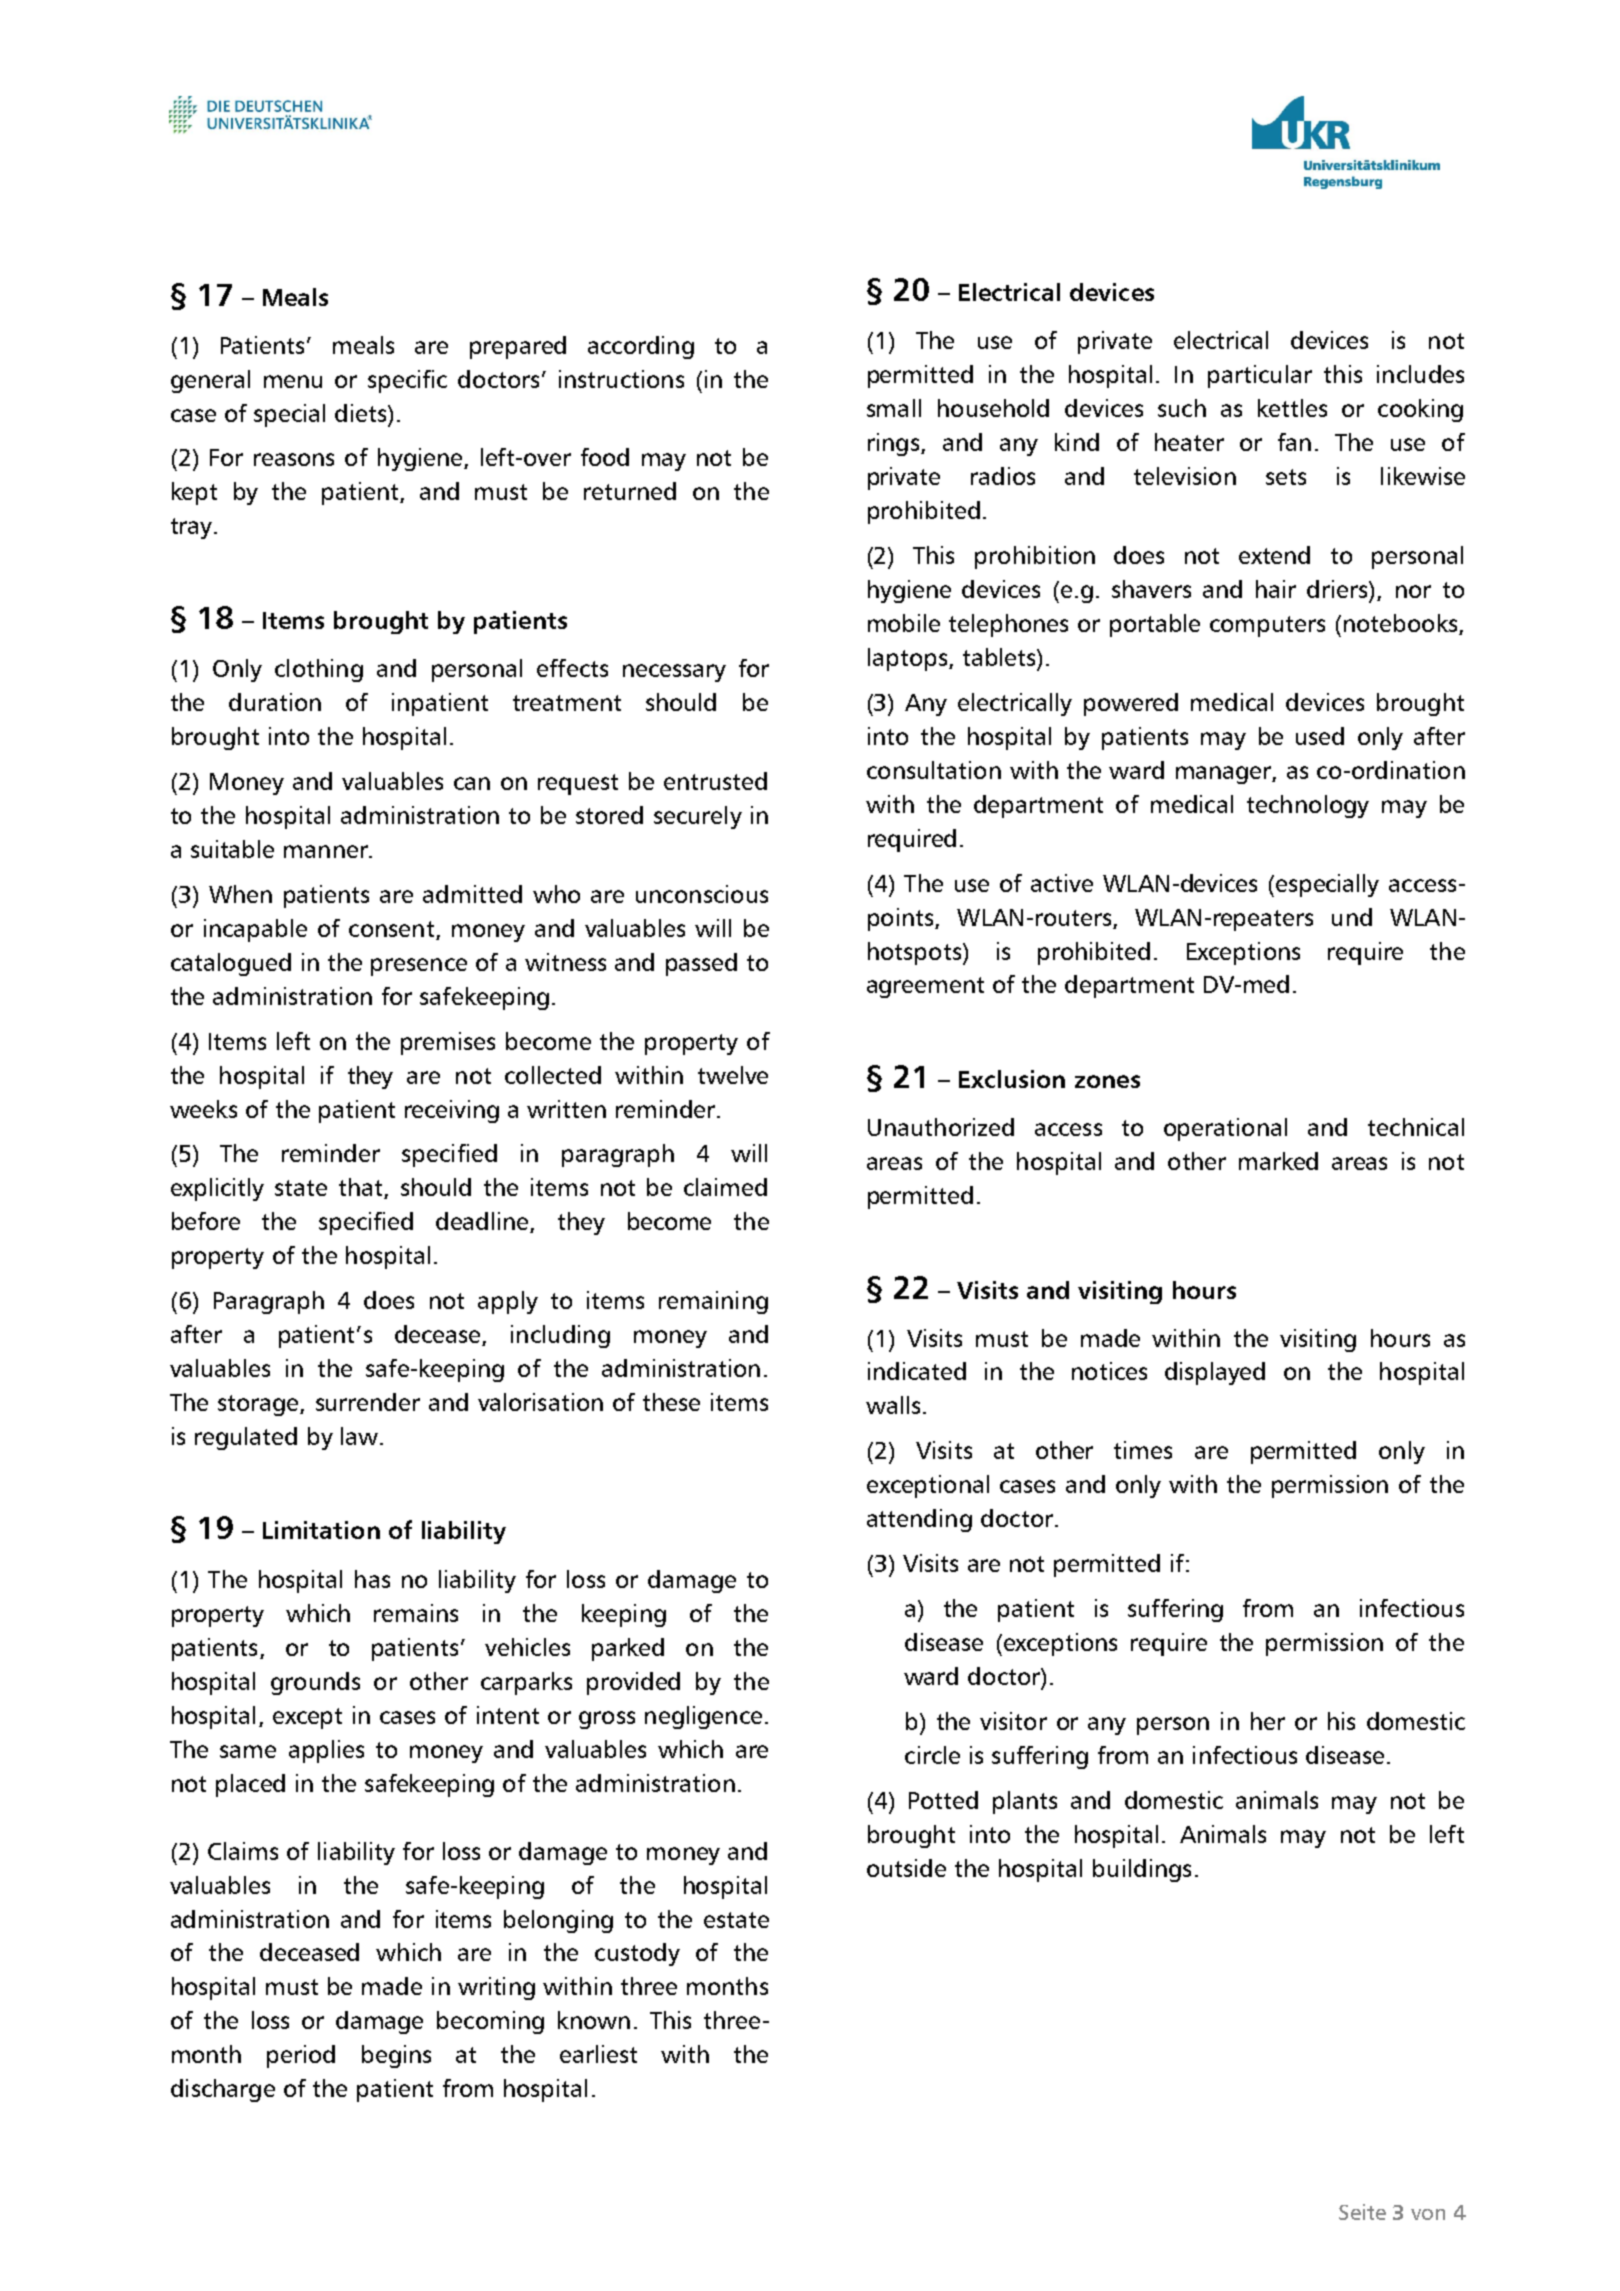 Image resolution: width=1620 pixels, height=2291 pixels. Describe the element at coordinates (701, 964) in the document. I see `passed` at that location.
